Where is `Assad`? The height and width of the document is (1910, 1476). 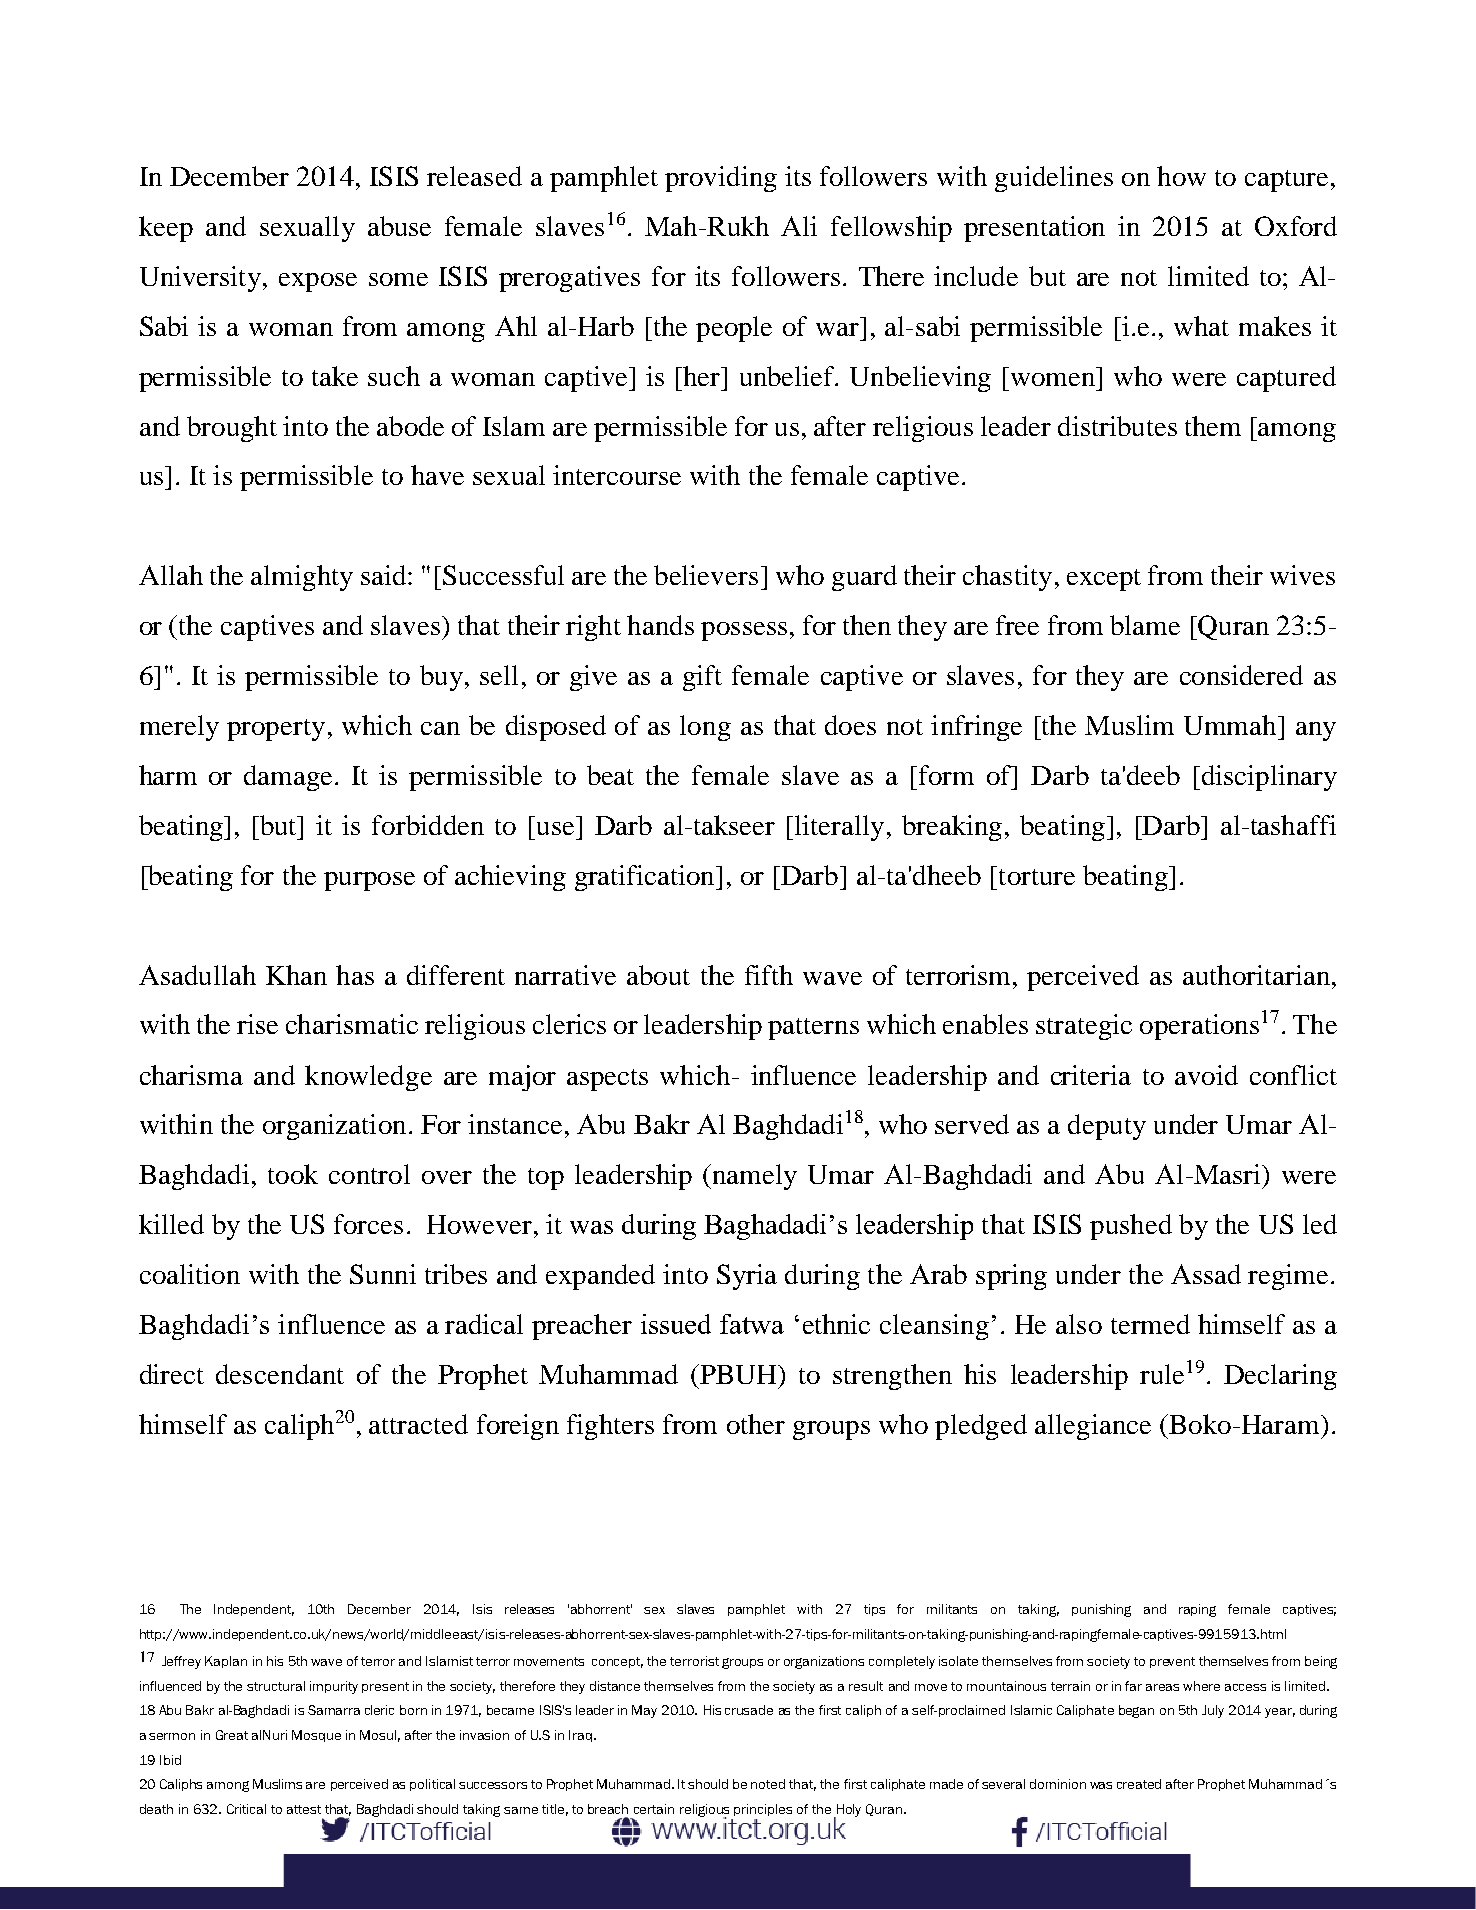 Assad is located at coordinates (1206, 1274).
